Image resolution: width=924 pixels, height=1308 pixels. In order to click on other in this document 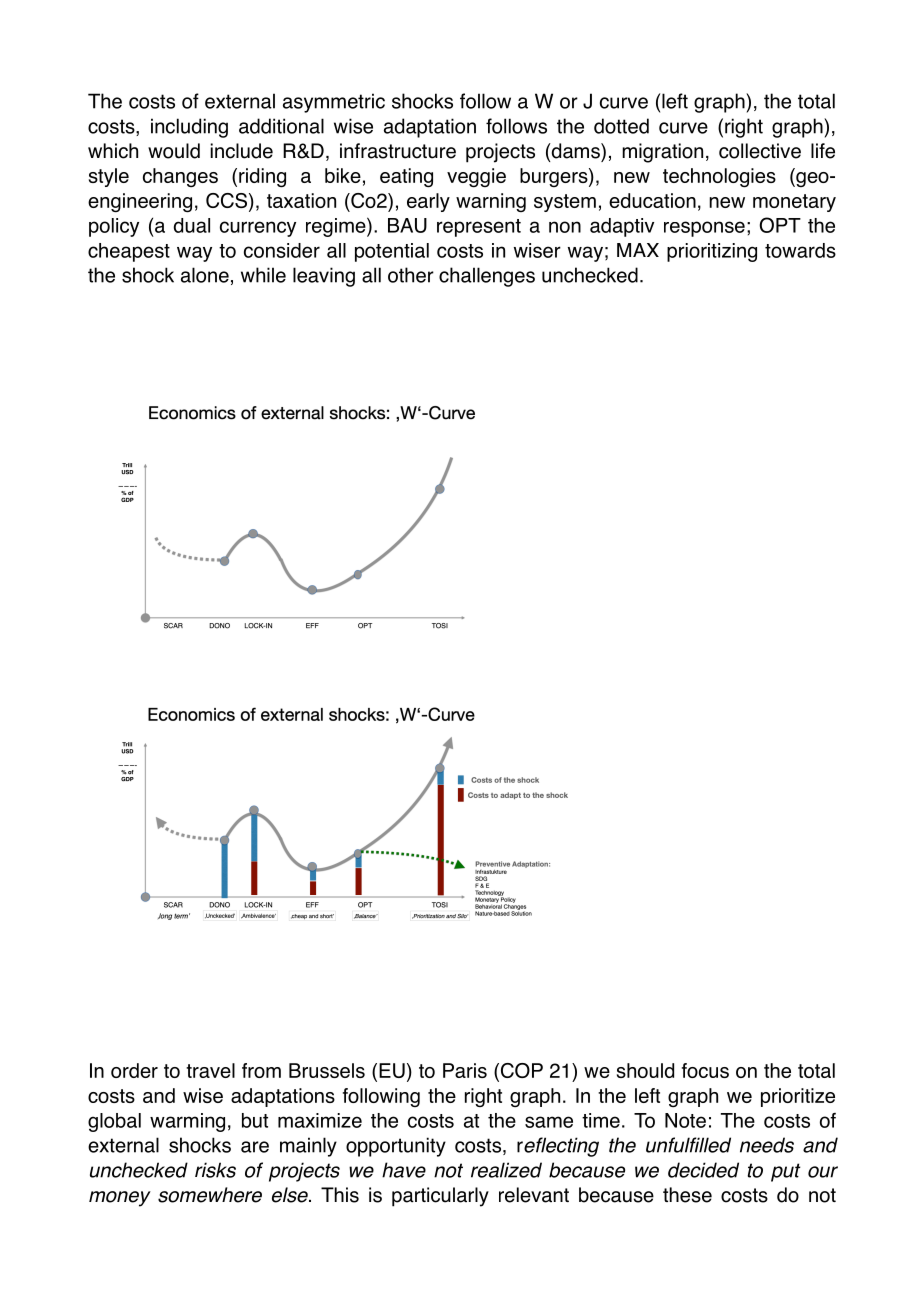, I will do `click(411, 275)`.
